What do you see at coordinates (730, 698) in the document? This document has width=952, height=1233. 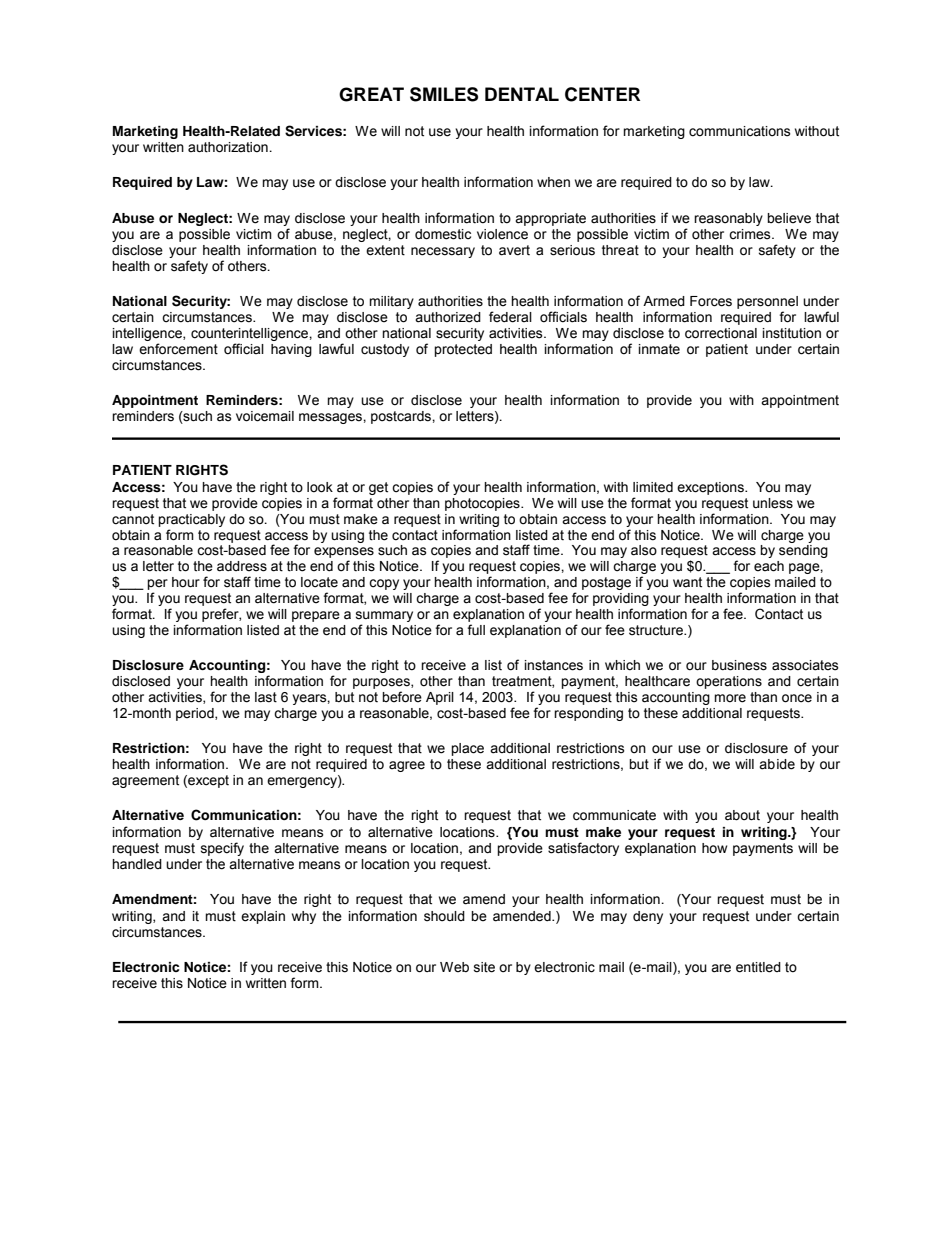 I see `more` at bounding box center [730, 698].
